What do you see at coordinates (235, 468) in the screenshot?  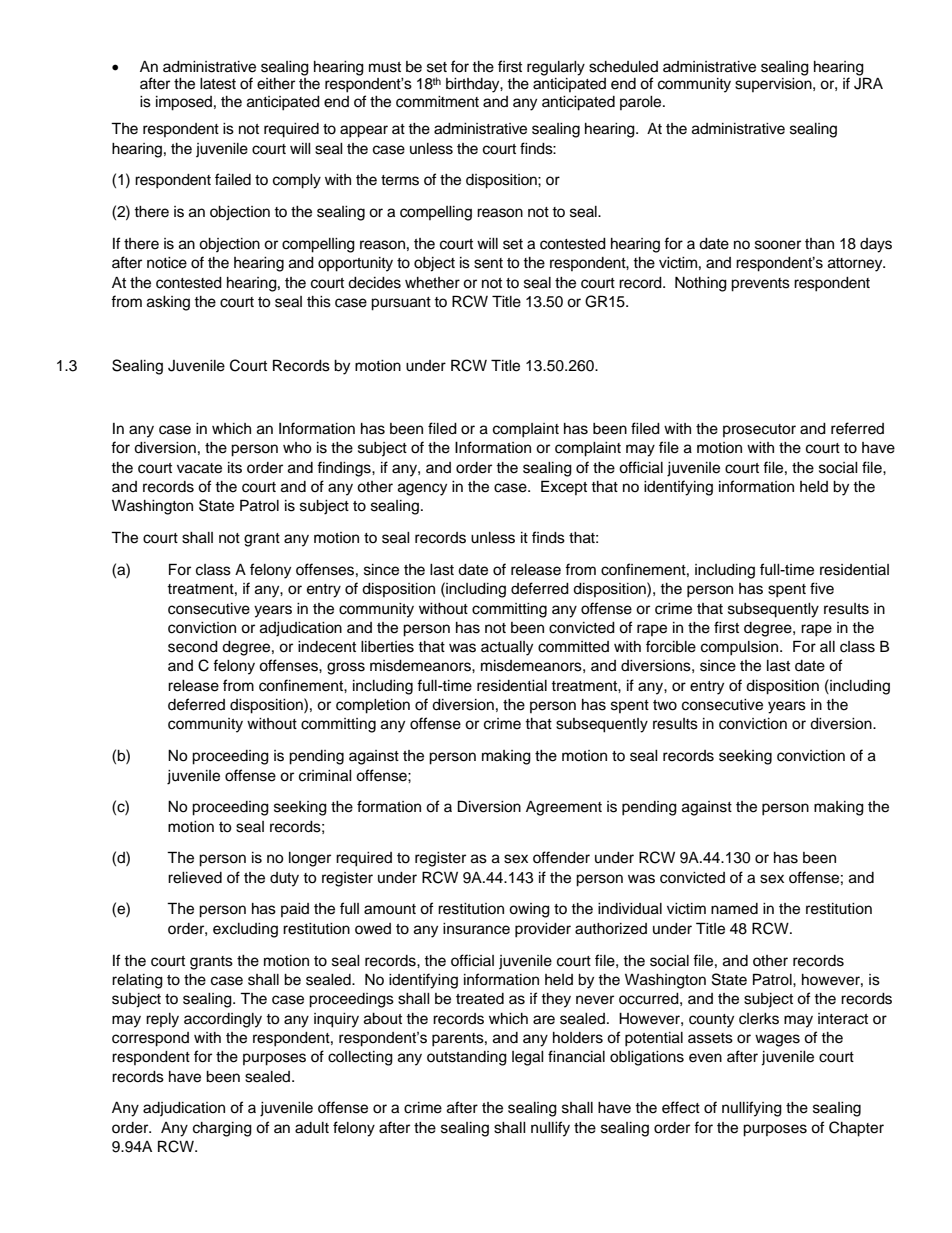 I see `its` at bounding box center [235, 468].
